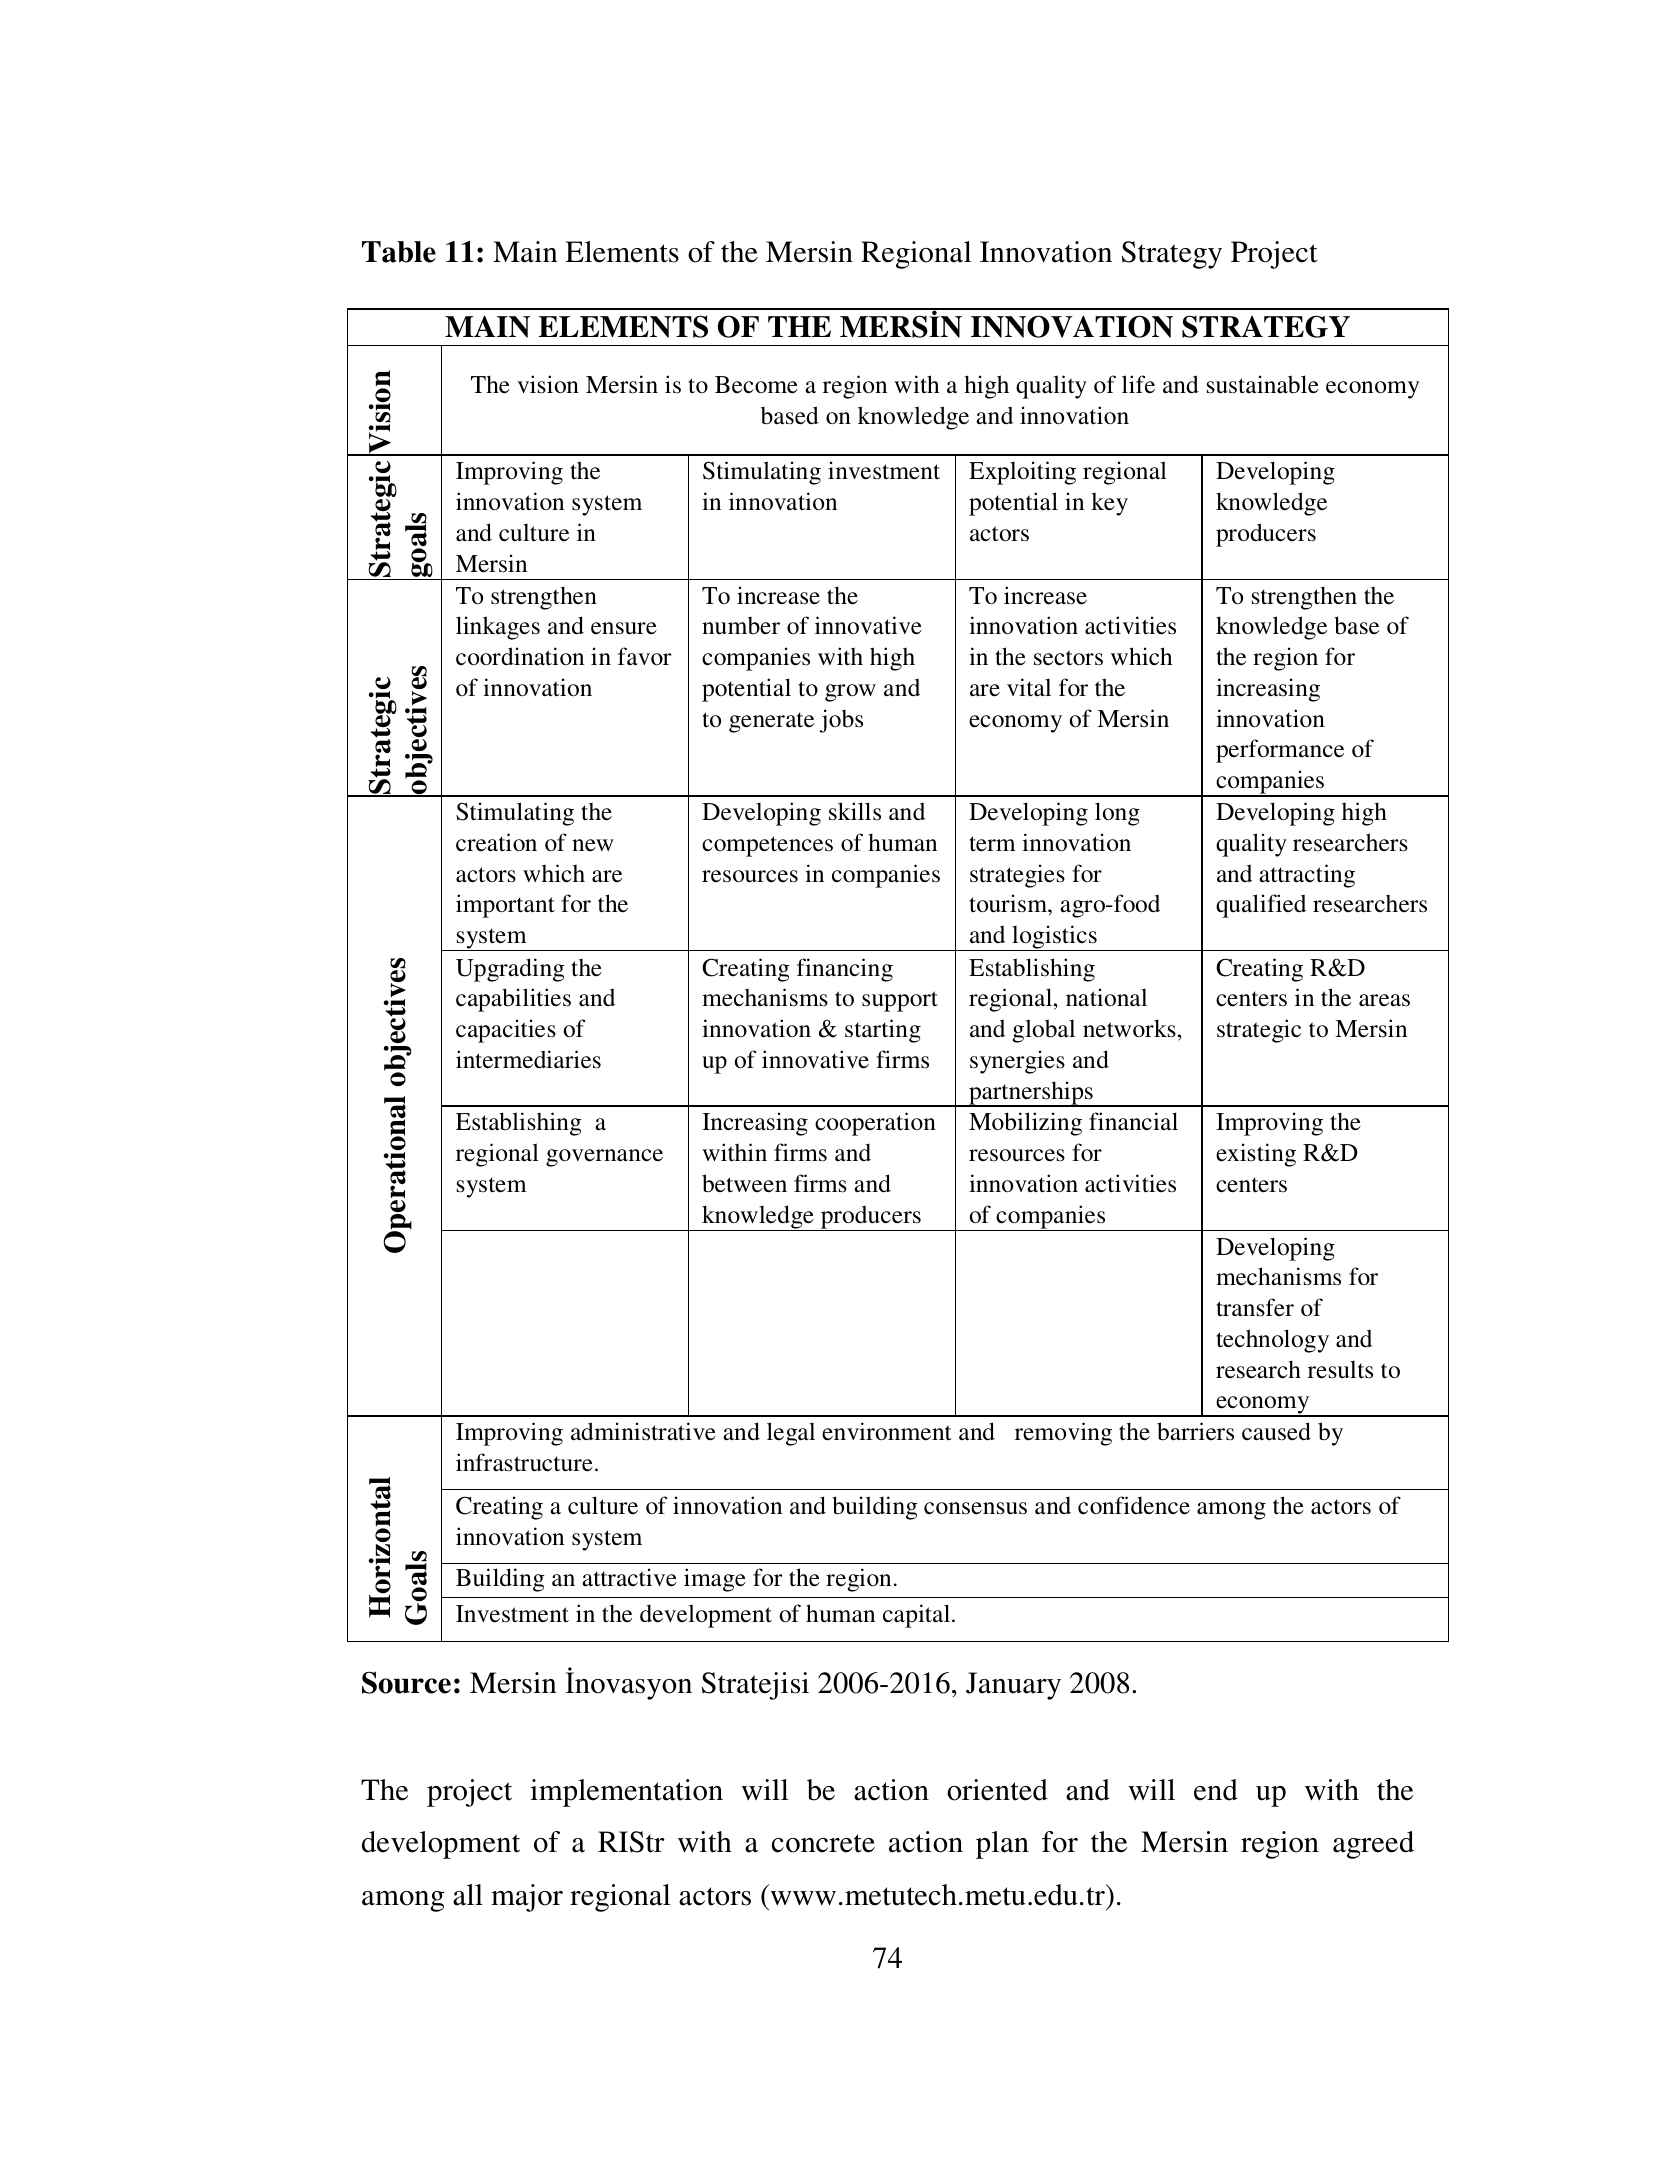 The width and height of the screenshot is (1668, 2159). What do you see at coordinates (1276, 1431) in the screenshot?
I see `caused` at bounding box center [1276, 1431].
